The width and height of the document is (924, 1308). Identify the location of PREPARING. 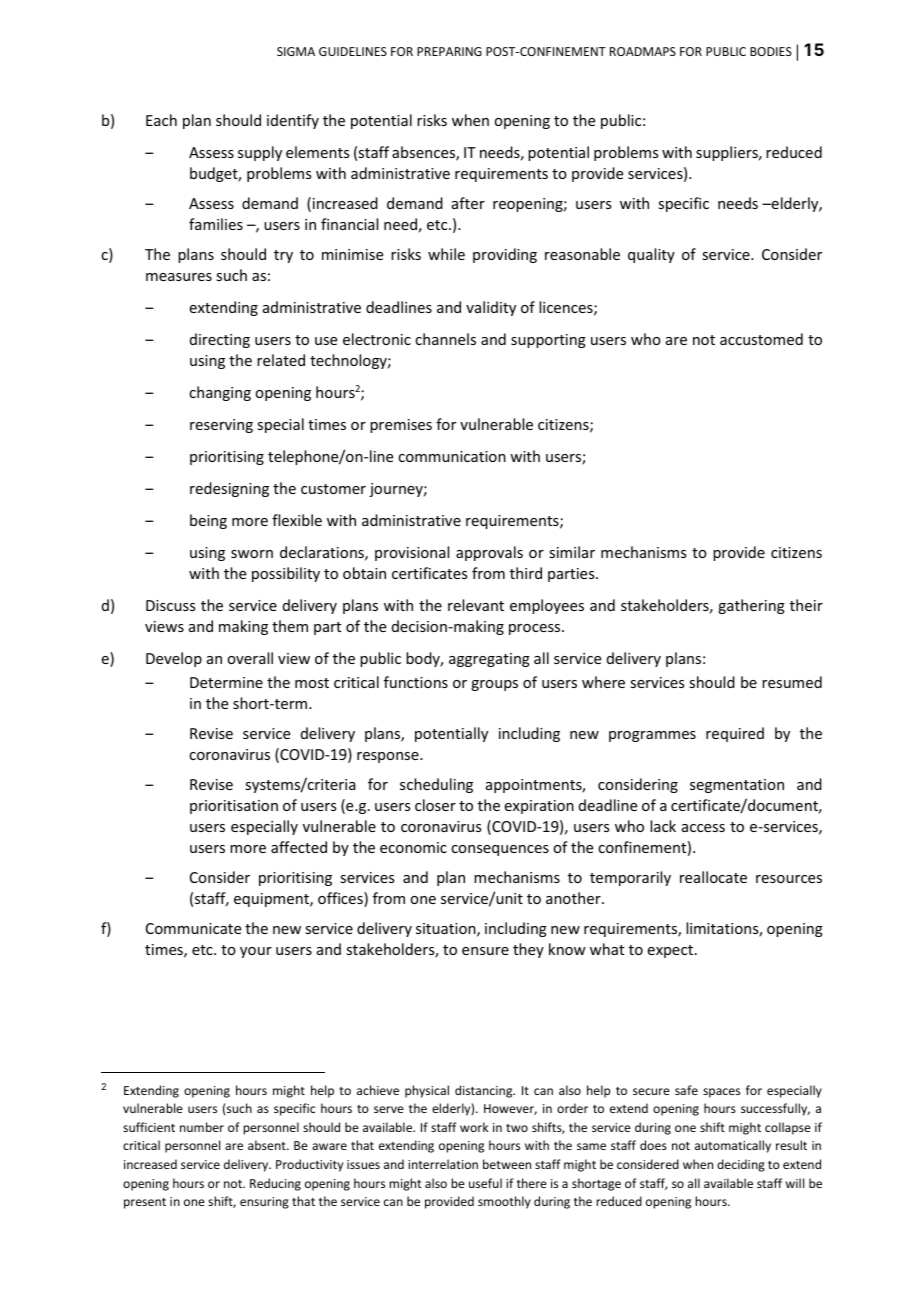
(449, 51).
